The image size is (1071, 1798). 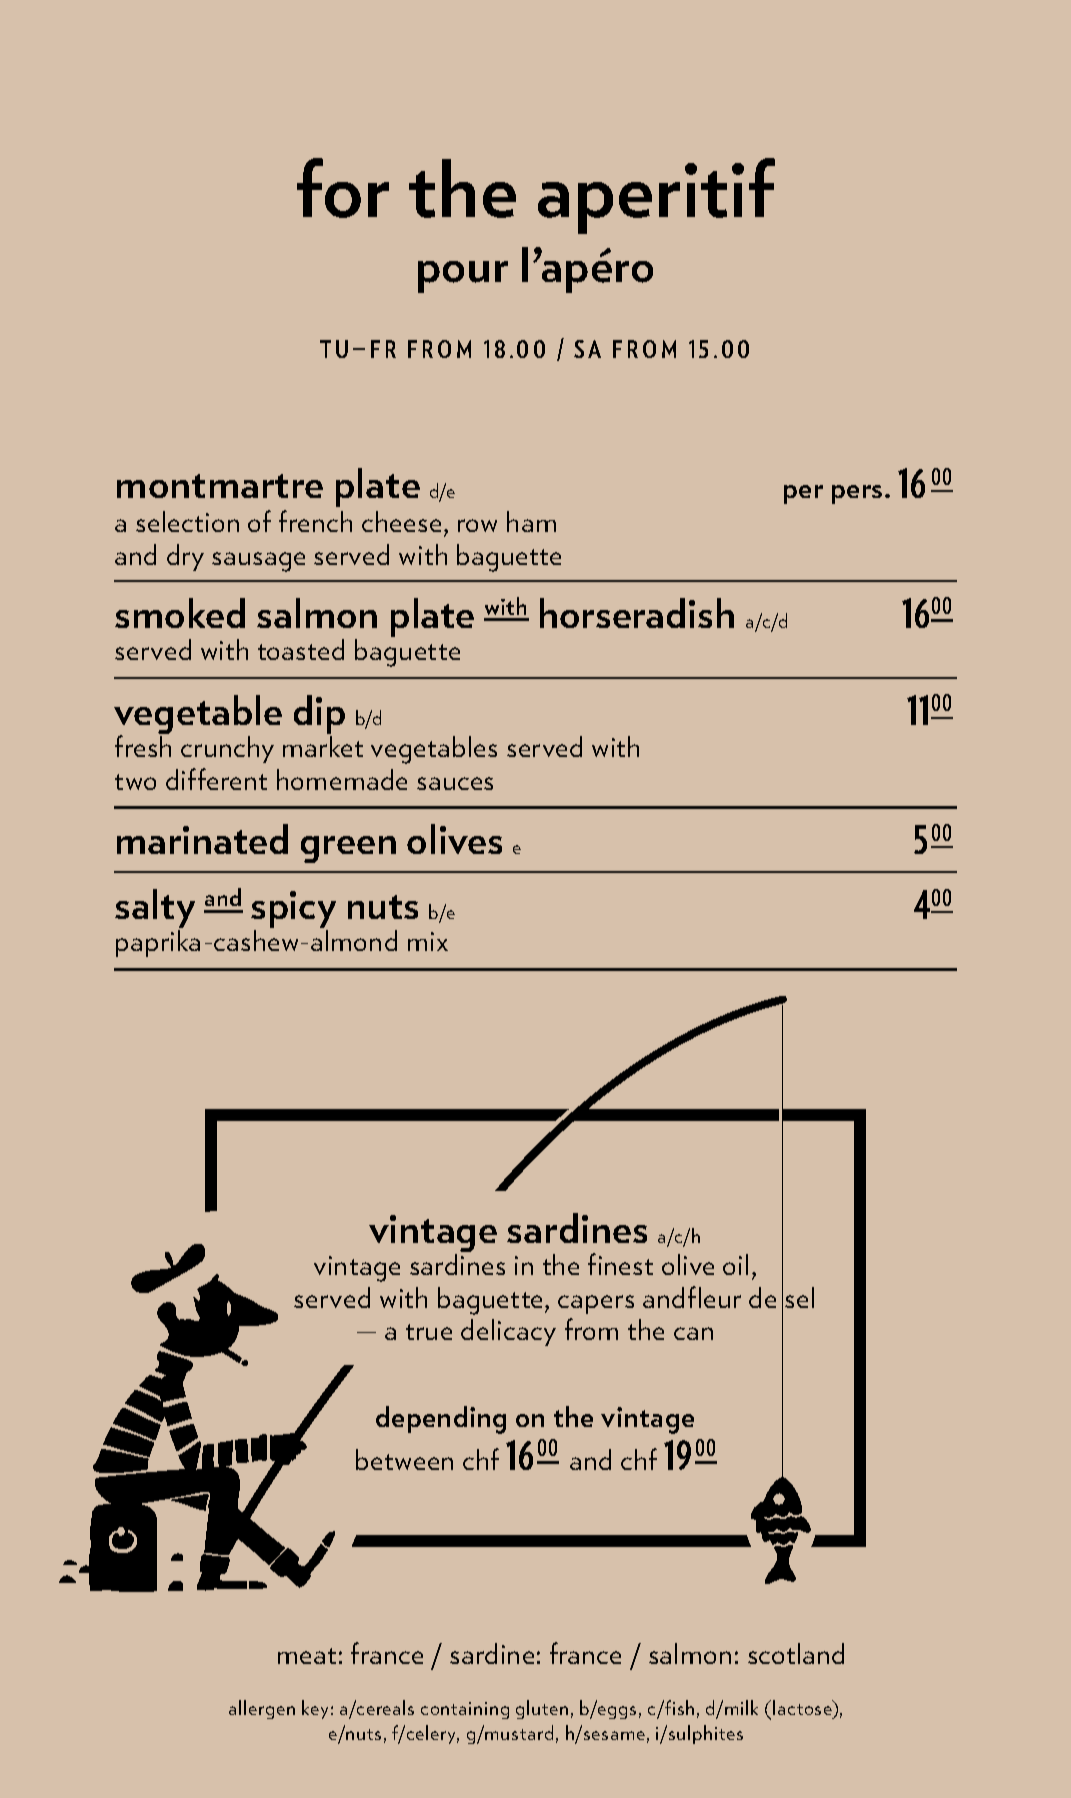 What do you see at coordinates (796, 1653) in the page?
I see `scotland` at bounding box center [796, 1653].
